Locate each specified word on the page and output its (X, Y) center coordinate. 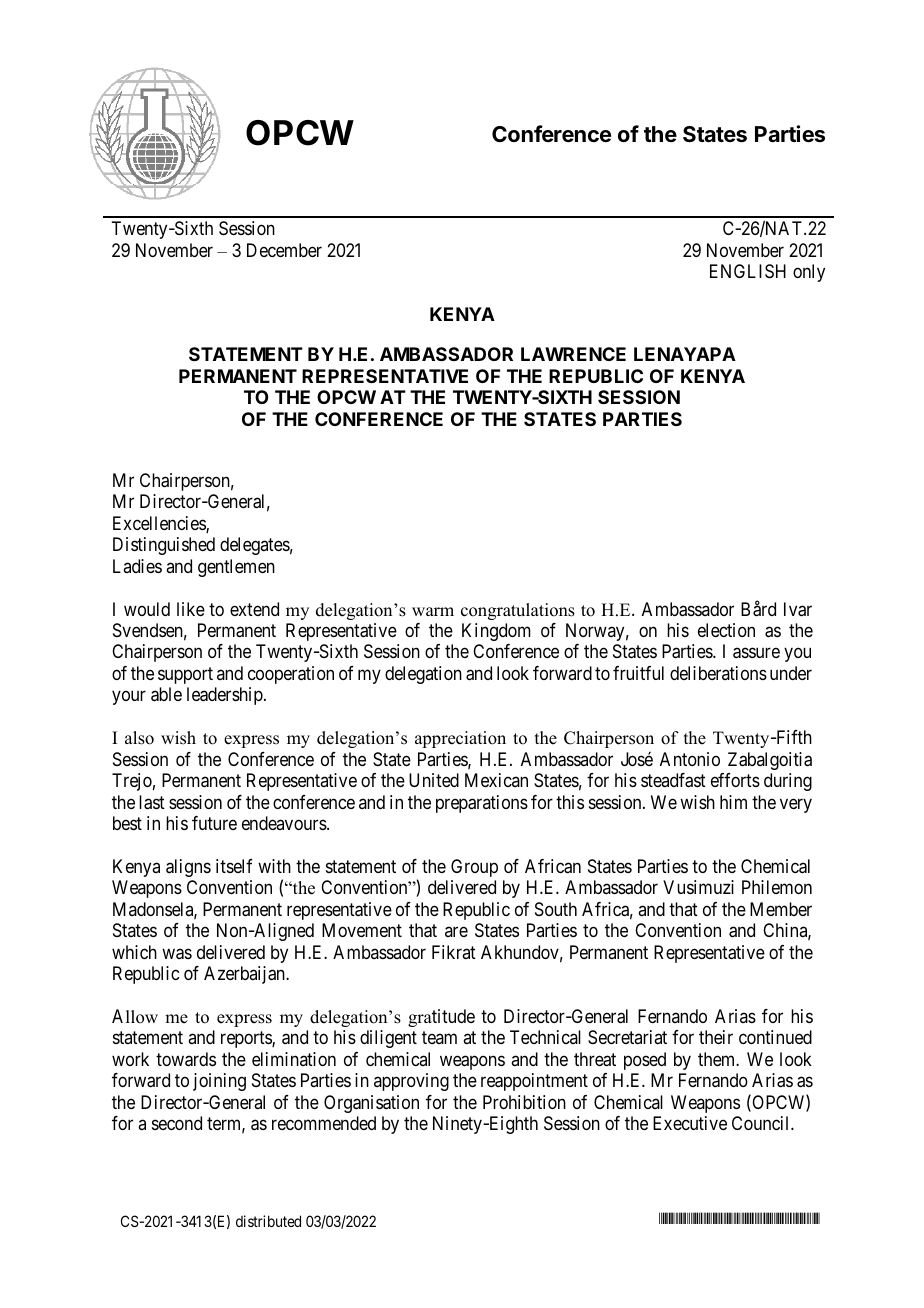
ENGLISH (748, 271)
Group (474, 868)
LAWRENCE (573, 354)
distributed (268, 1221)
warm (433, 611)
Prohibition (524, 1102)
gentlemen (236, 568)
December (284, 250)
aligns (188, 868)
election (726, 630)
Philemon (777, 887)
